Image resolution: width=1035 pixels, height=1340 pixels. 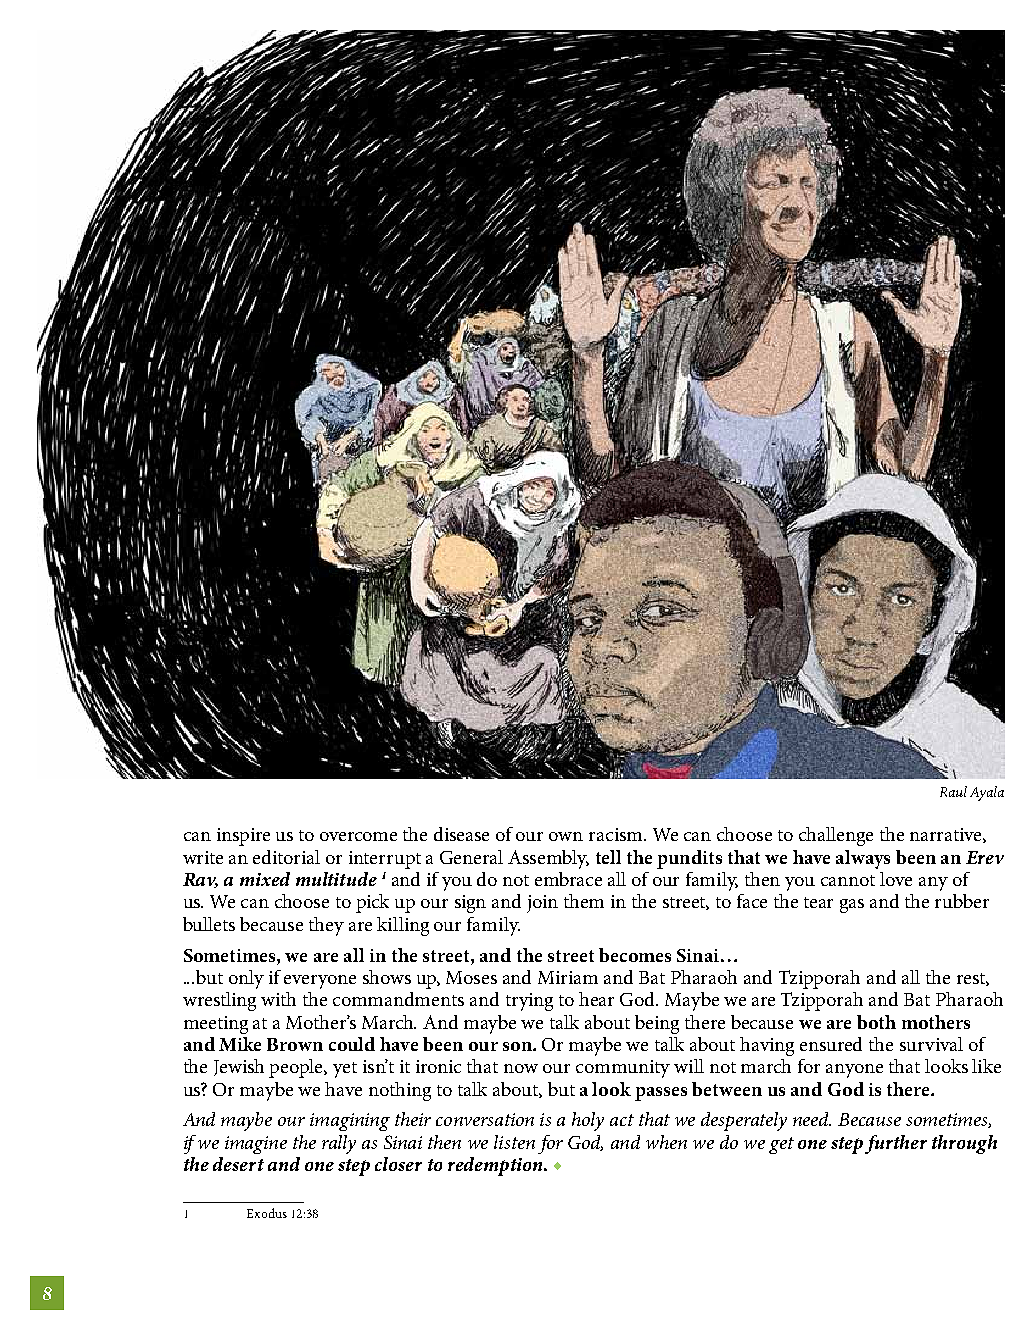 What do you see at coordinates (243, 837) in the screenshot?
I see `inspire` at bounding box center [243, 837].
